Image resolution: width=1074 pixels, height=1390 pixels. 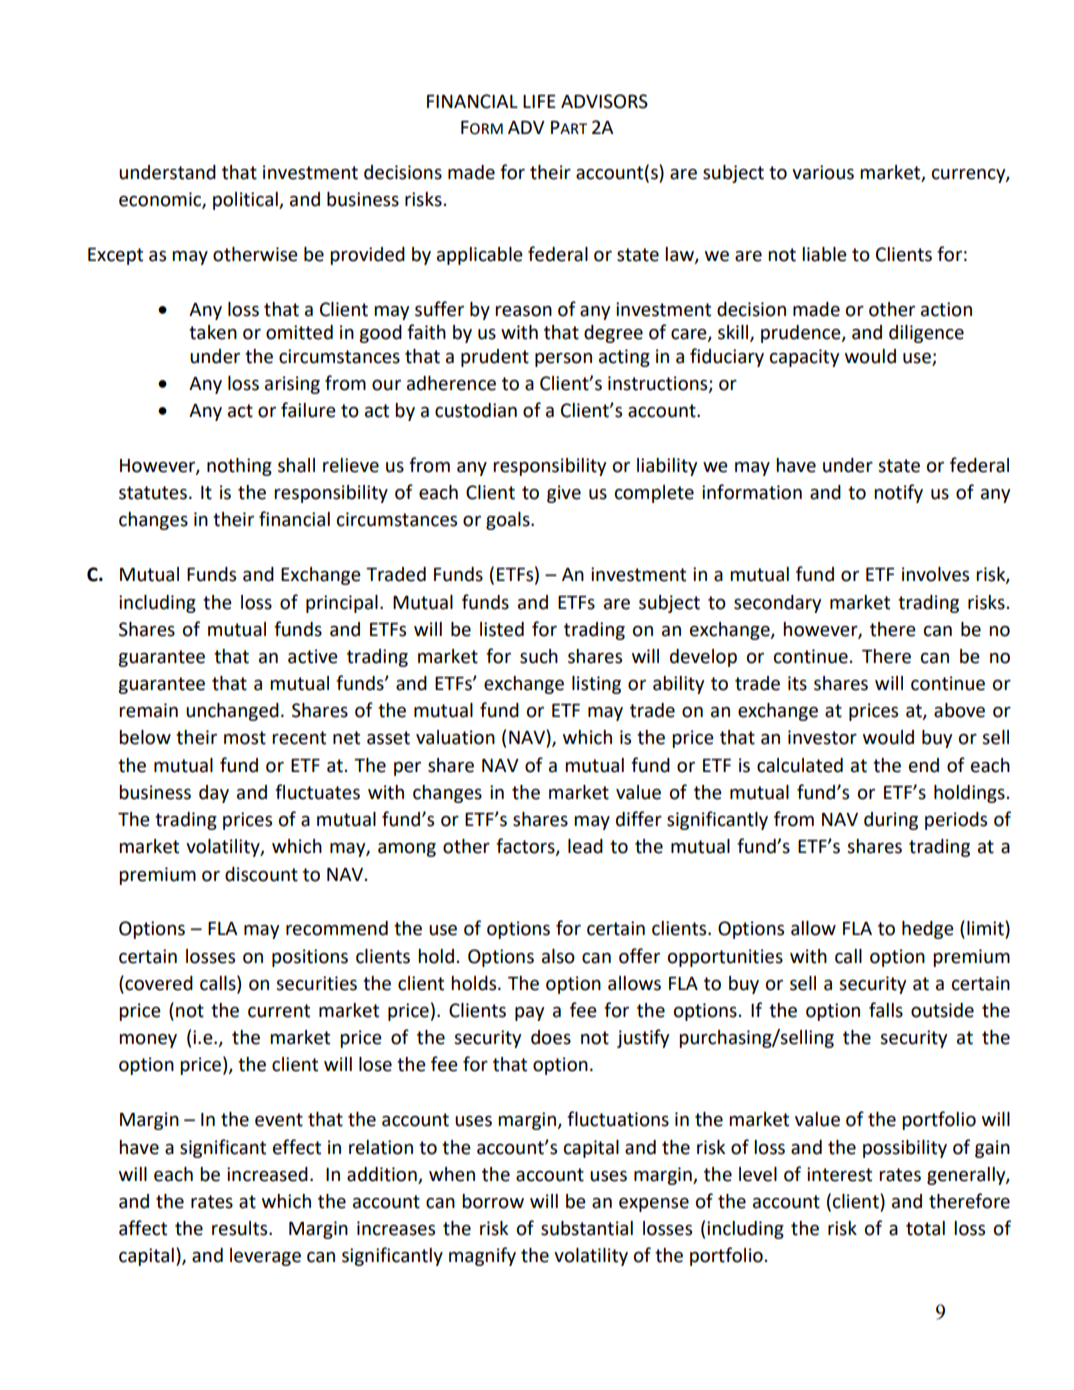 What do you see at coordinates (585, 846) in the image?
I see `lead` at bounding box center [585, 846].
